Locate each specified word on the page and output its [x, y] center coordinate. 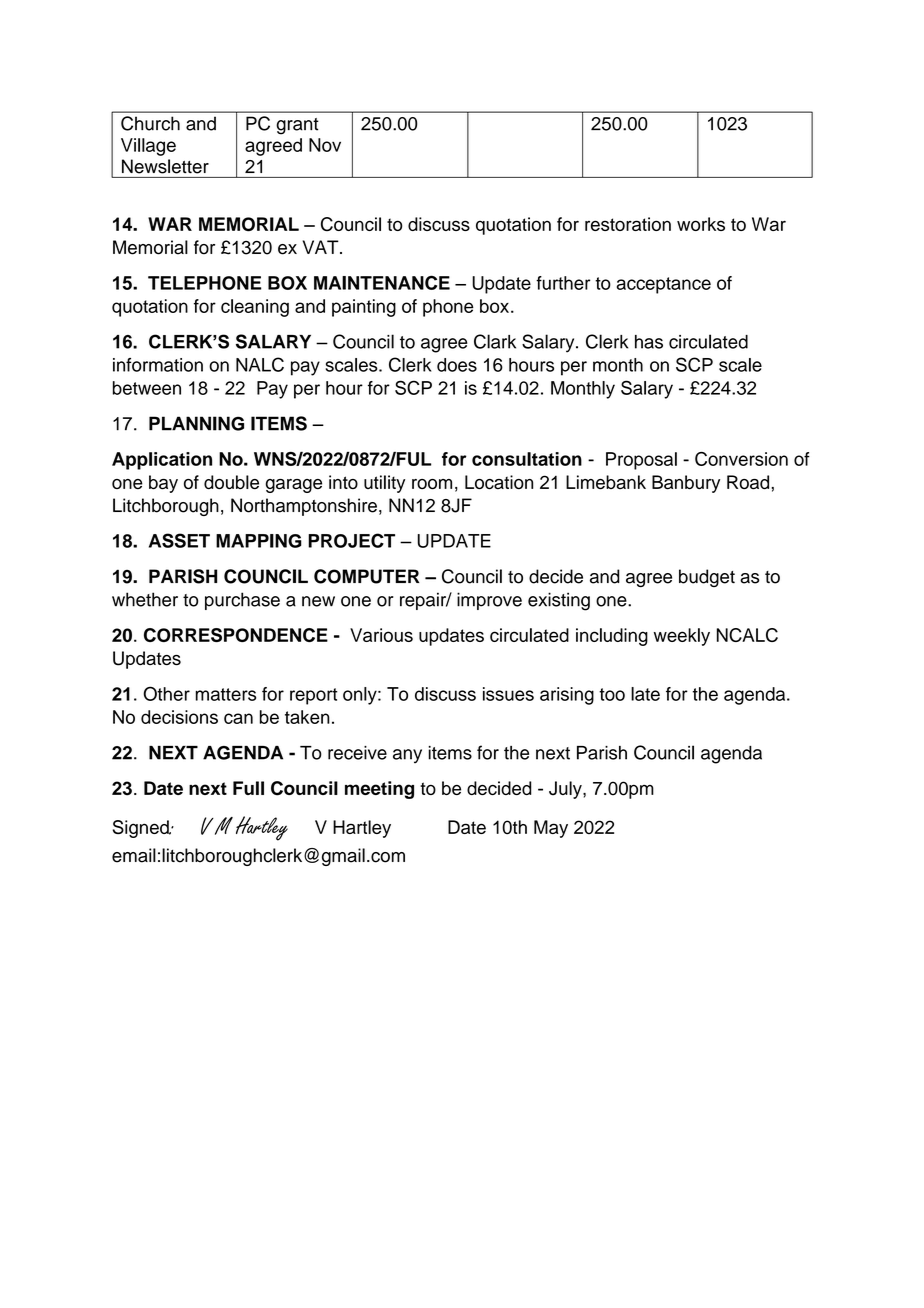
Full [248, 788]
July [566, 790]
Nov [325, 145]
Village [148, 147]
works [701, 224]
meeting [379, 790]
